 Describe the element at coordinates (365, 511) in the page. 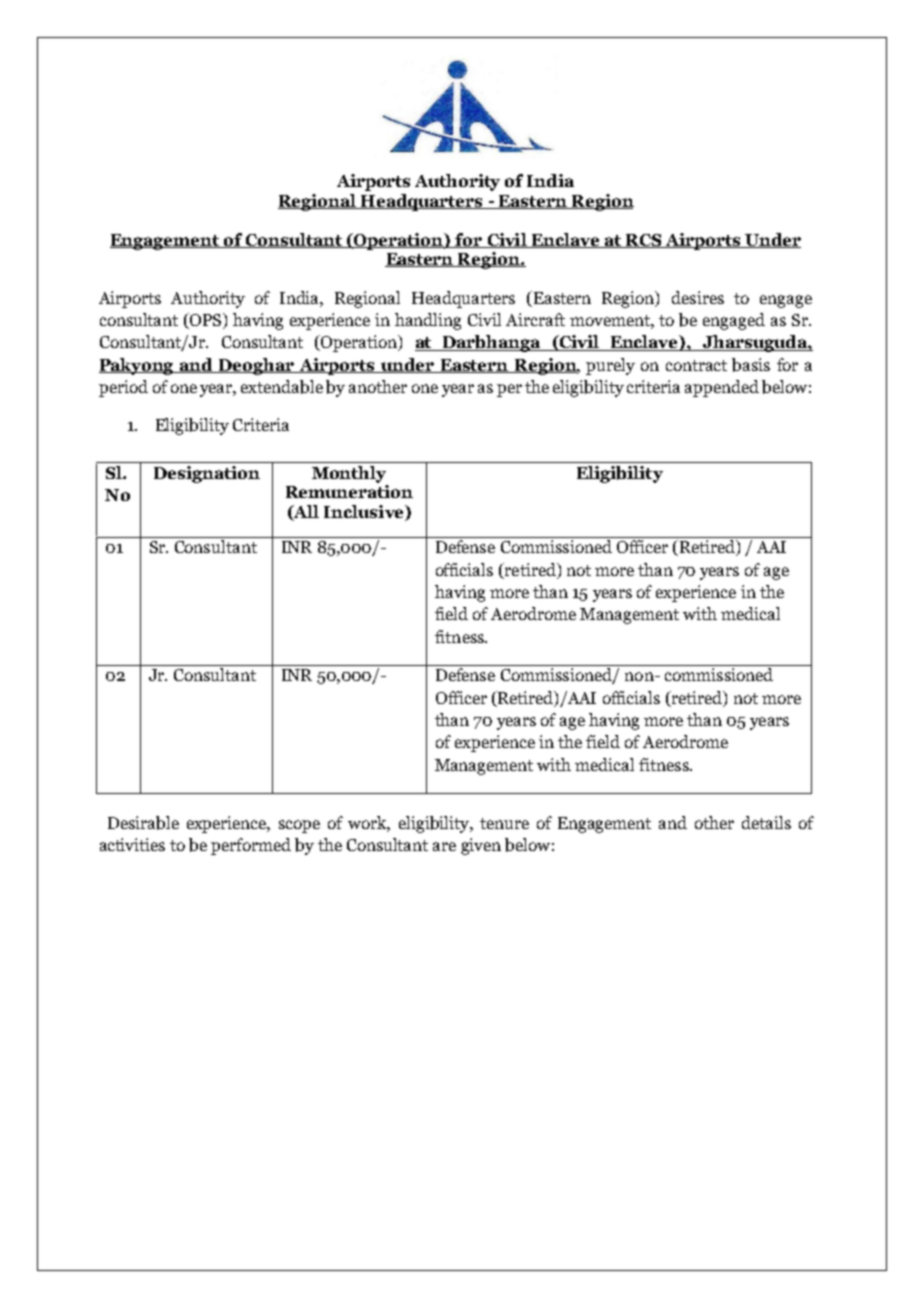

I see `Inclusive` at that location.
